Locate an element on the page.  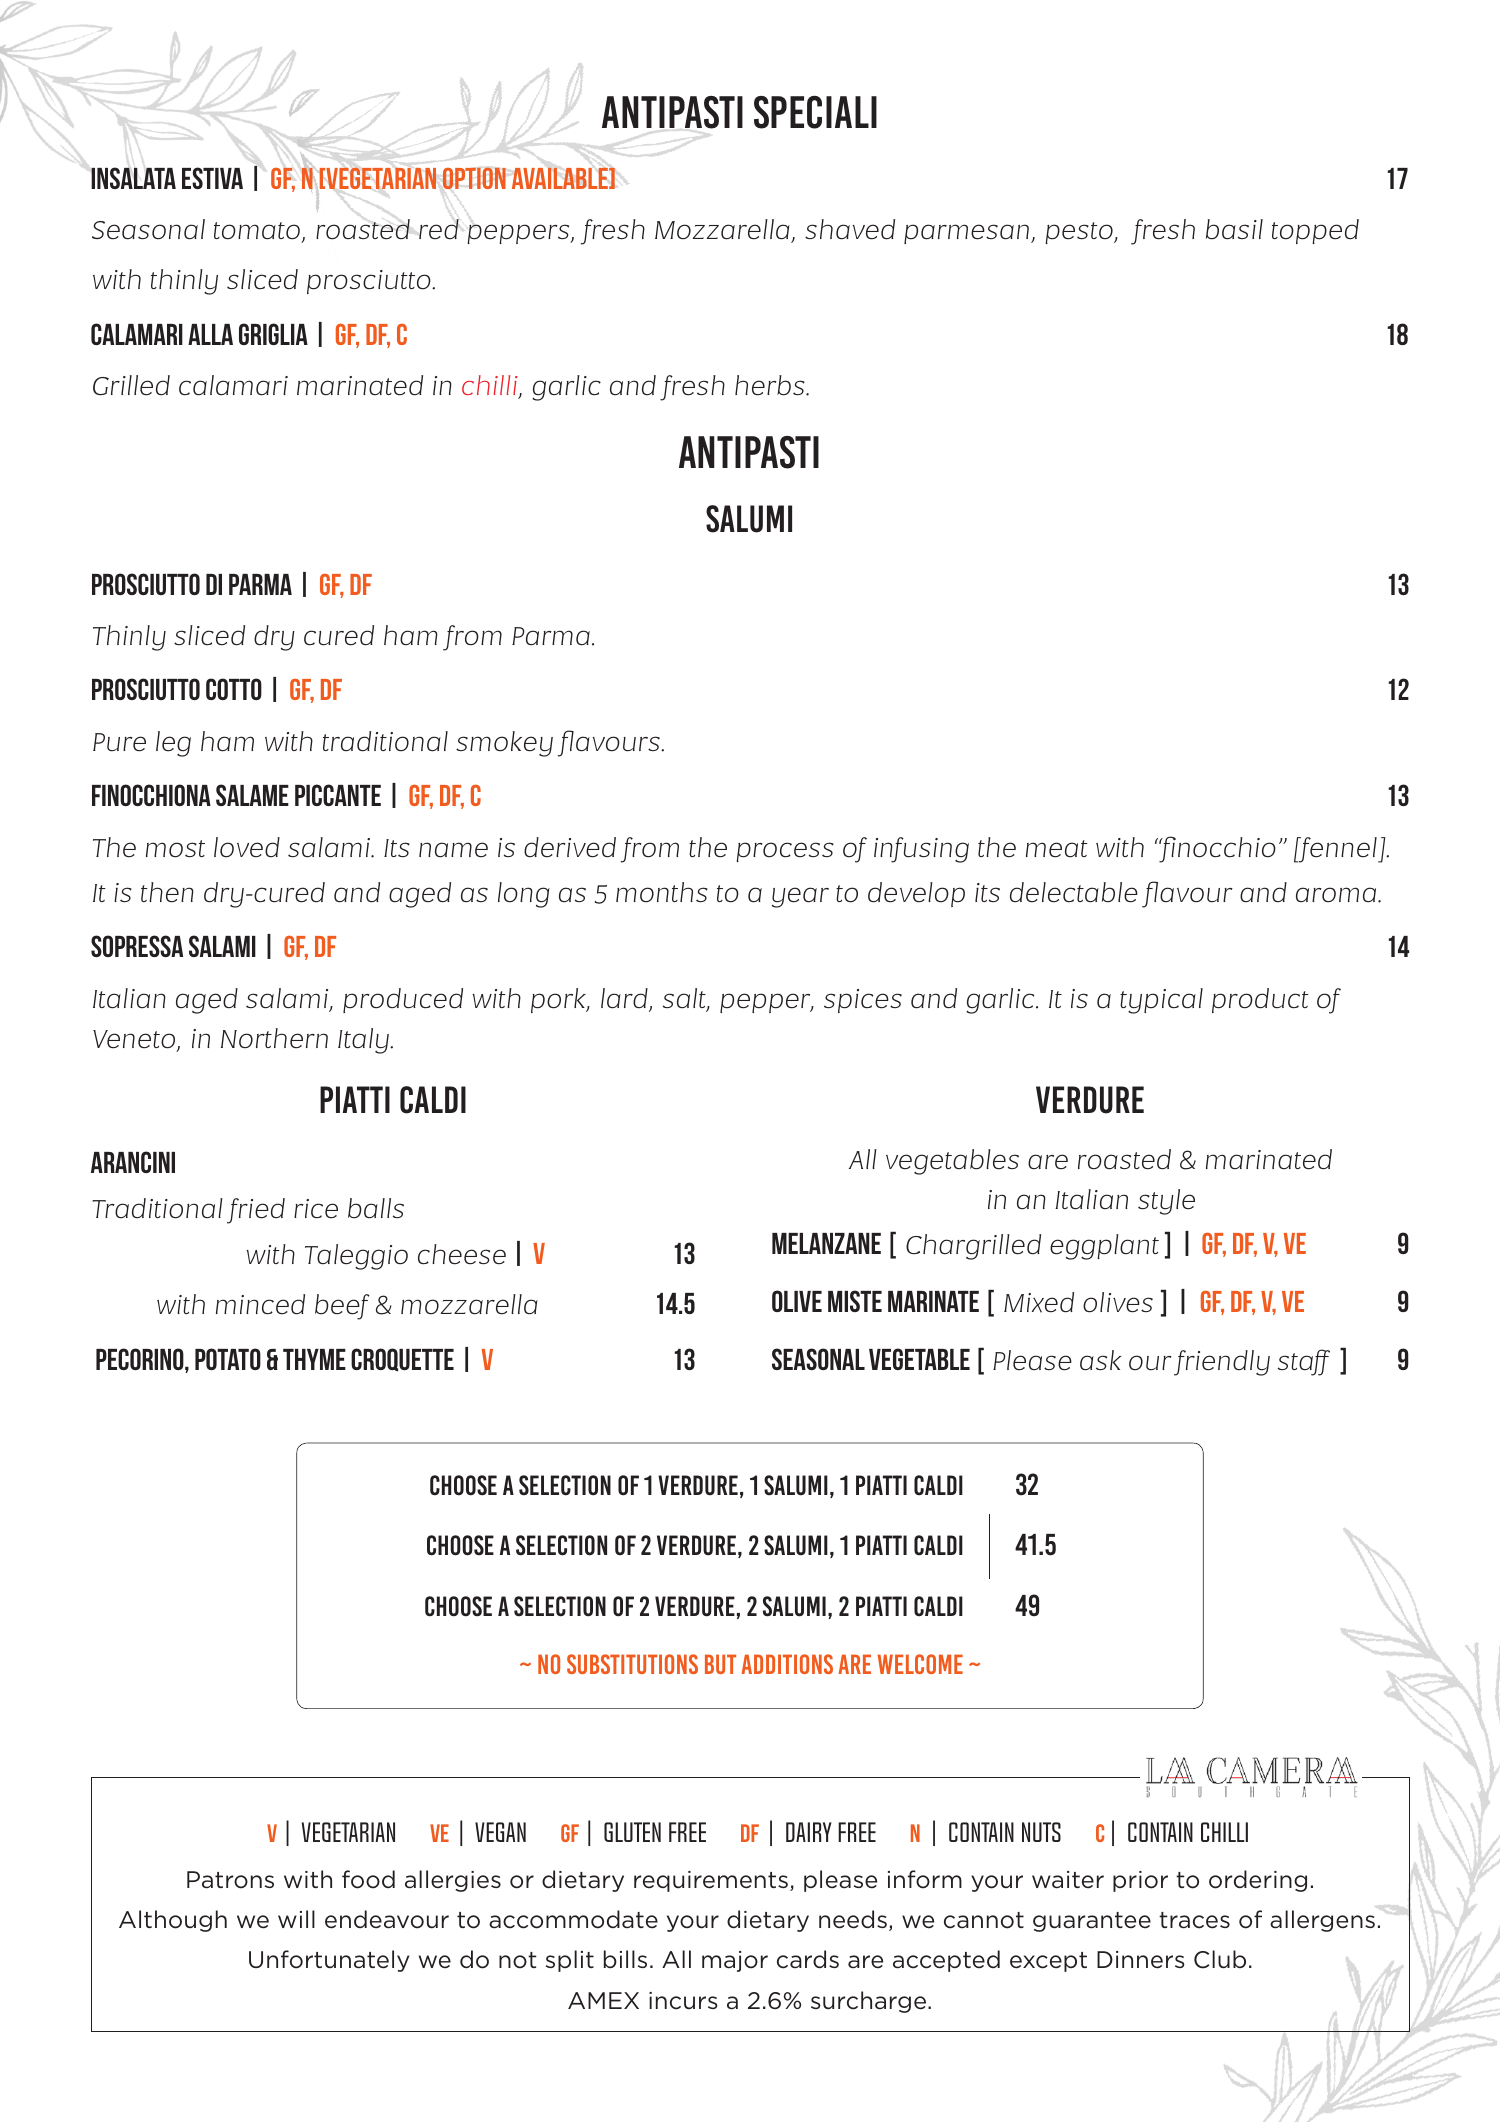
basil is located at coordinates (1234, 229).
